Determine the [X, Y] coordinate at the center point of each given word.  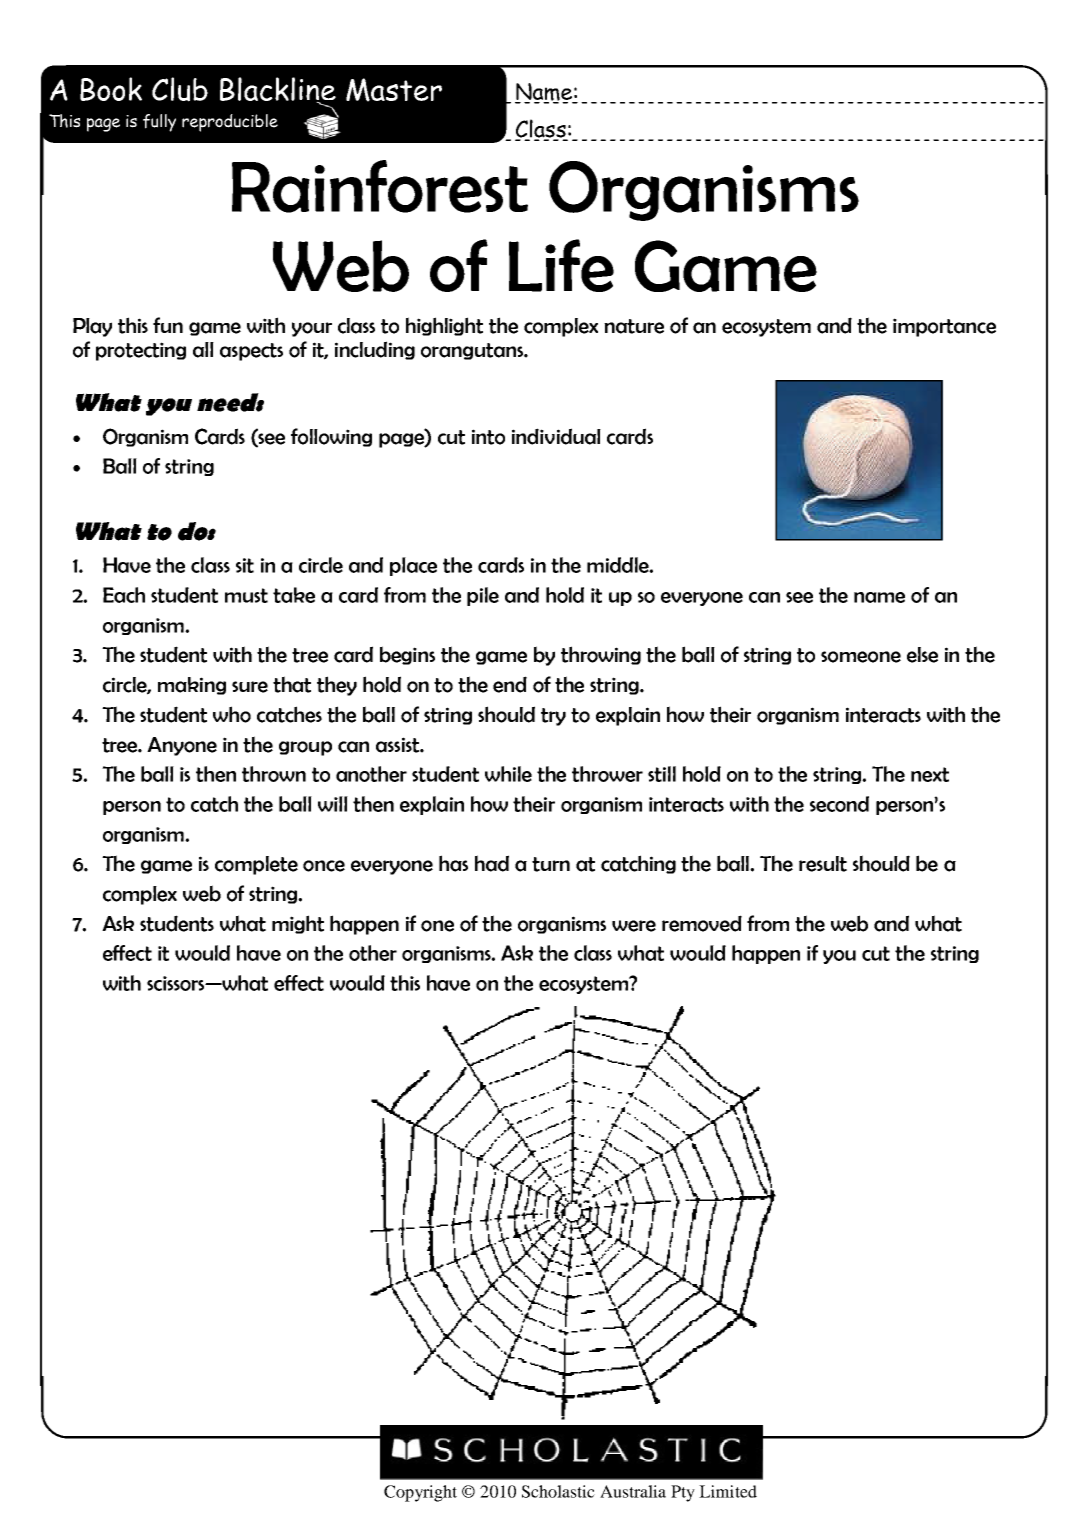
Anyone [182, 746]
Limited [728, 1491]
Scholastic [558, 1491]
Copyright [420, 1493]
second [839, 804]
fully [159, 123]
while [508, 774]
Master [394, 90]
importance [944, 327]
